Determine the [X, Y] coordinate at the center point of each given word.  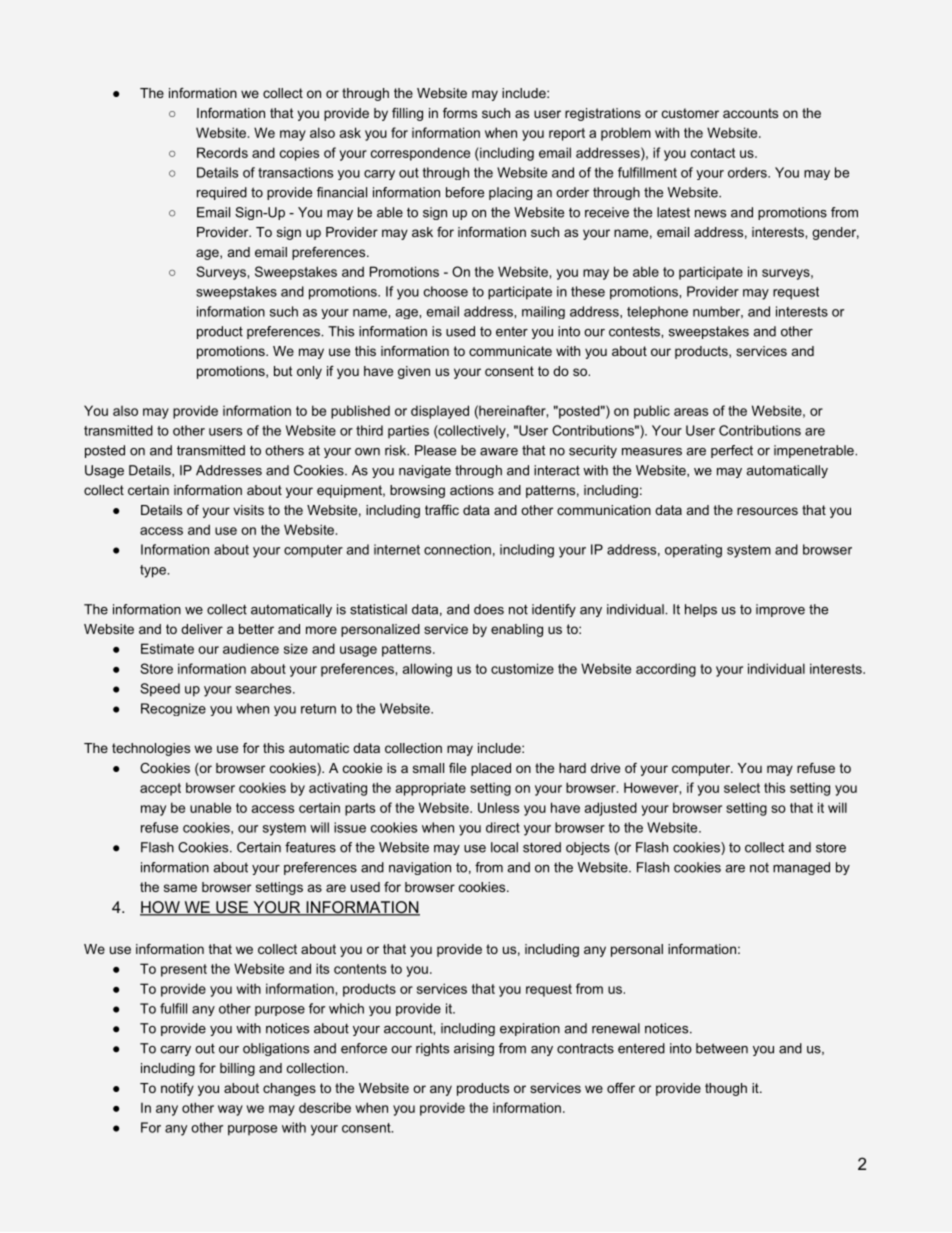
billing [237, 1069]
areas [691, 412]
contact [713, 153]
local [504, 847]
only [309, 372]
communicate [510, 351]
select [742, 788]
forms [460, 113]
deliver [202, 629]
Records [222, 152]
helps [701, 610]
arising [474, 1049]
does [489, 609]
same [180, 888]
